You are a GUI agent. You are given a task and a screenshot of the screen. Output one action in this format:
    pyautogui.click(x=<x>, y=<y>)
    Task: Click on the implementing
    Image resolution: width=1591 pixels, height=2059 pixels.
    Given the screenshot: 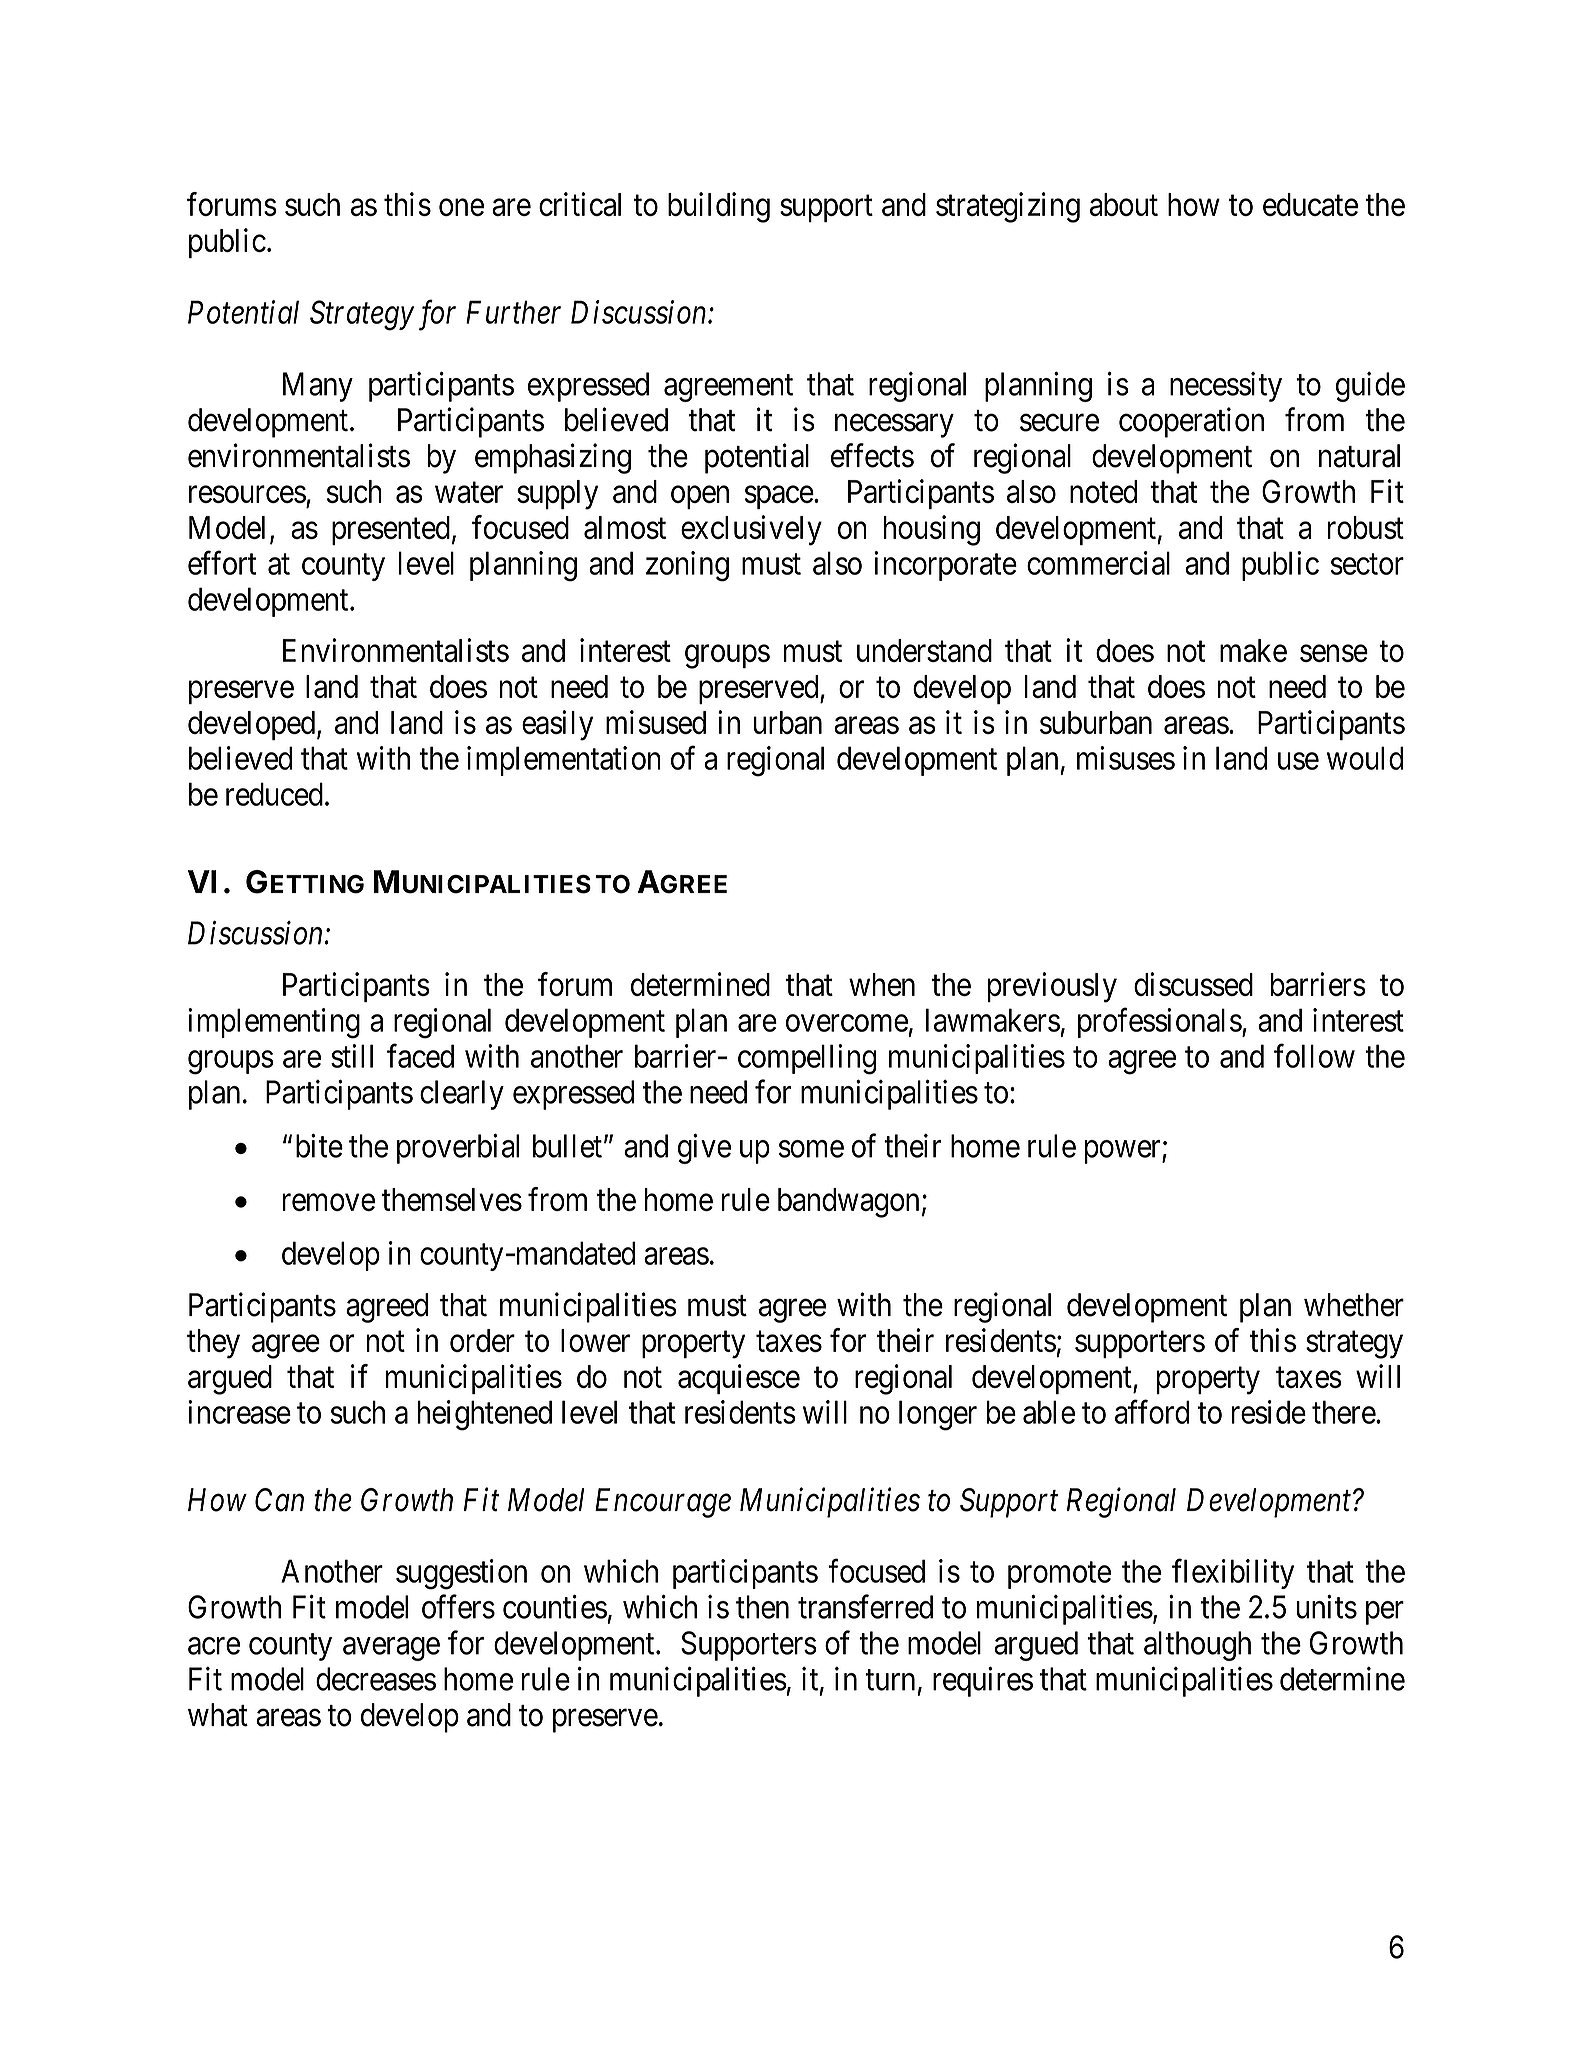 What is the action you would take?
    pyautogui.click(x=274, y=1023)
